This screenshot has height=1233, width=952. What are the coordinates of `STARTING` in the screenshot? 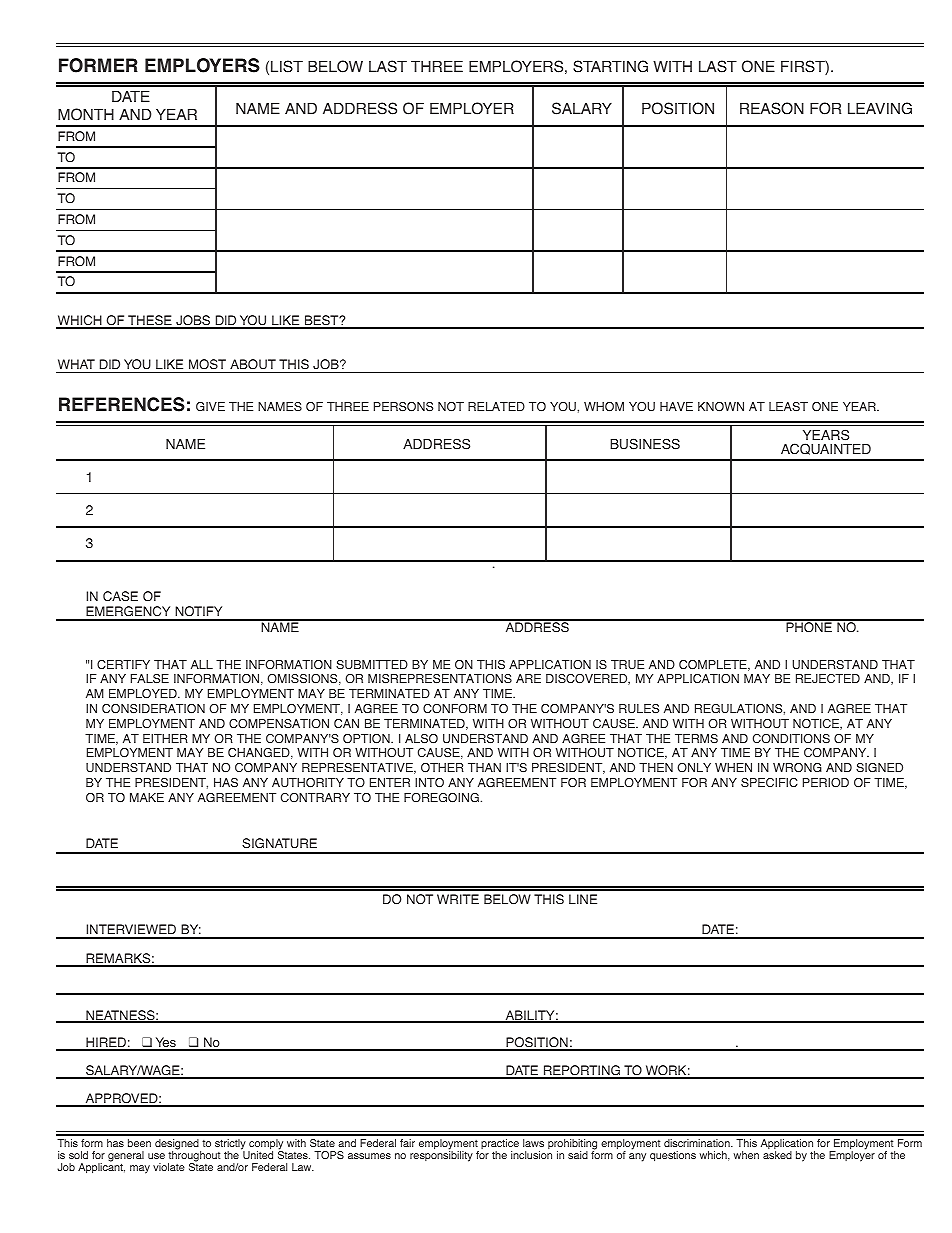 It's located at (610, 66).
